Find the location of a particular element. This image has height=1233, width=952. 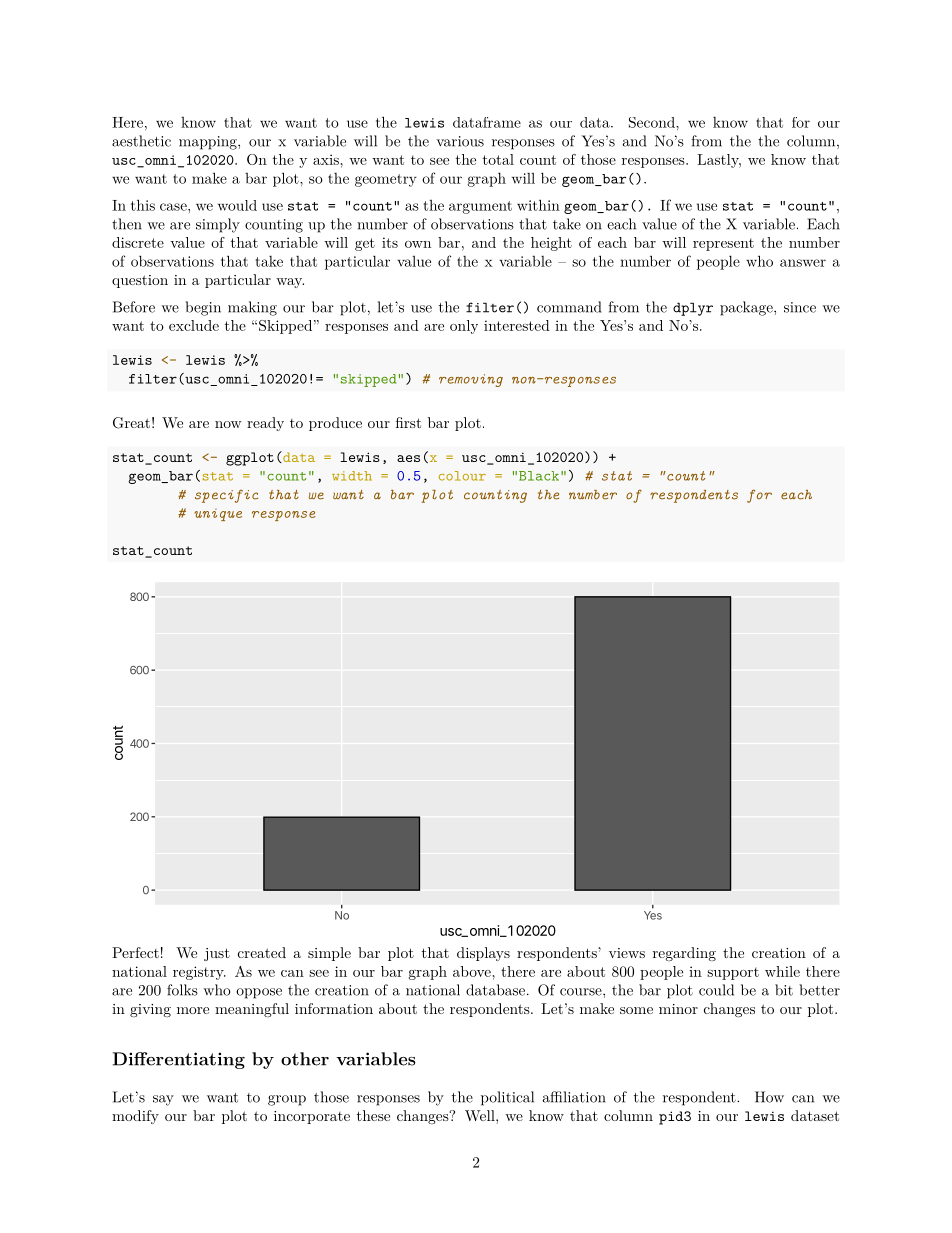

Second is located at coordinates (653, 122).
